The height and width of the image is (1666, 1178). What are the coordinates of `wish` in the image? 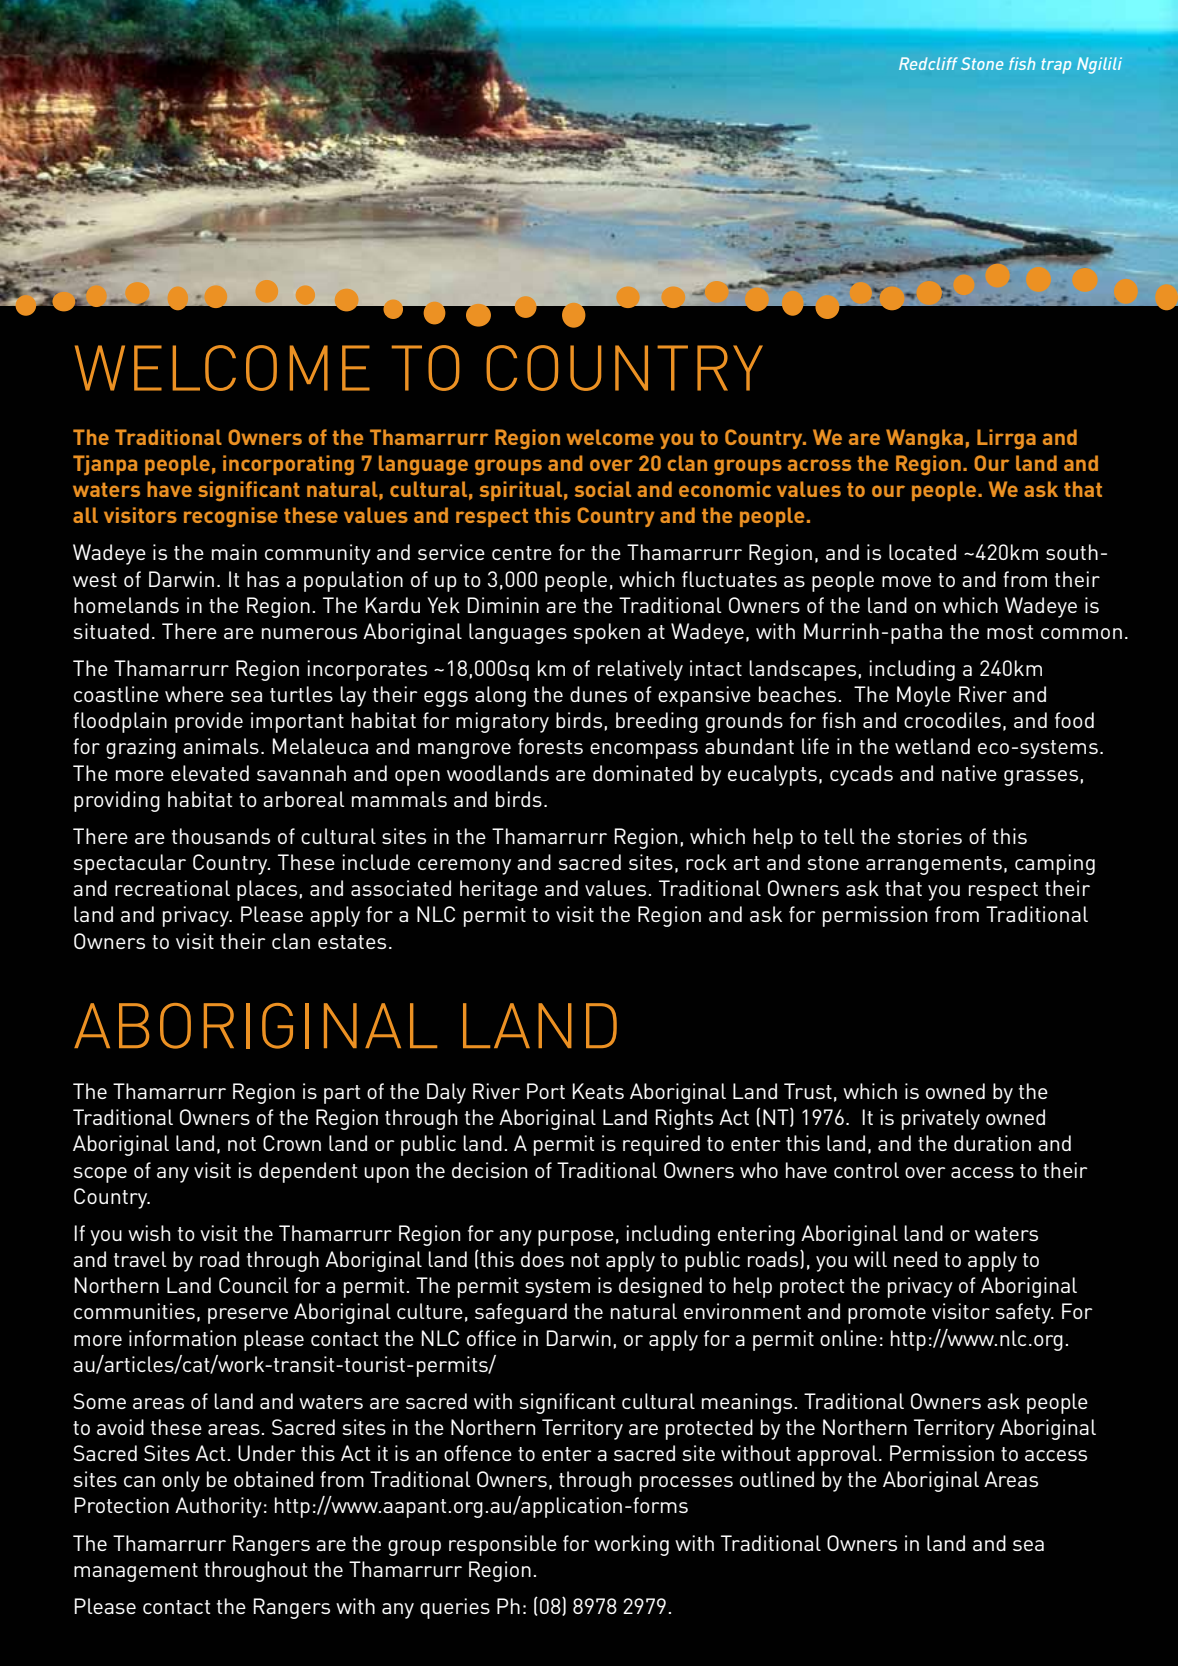 It's located at (149, 1233).
